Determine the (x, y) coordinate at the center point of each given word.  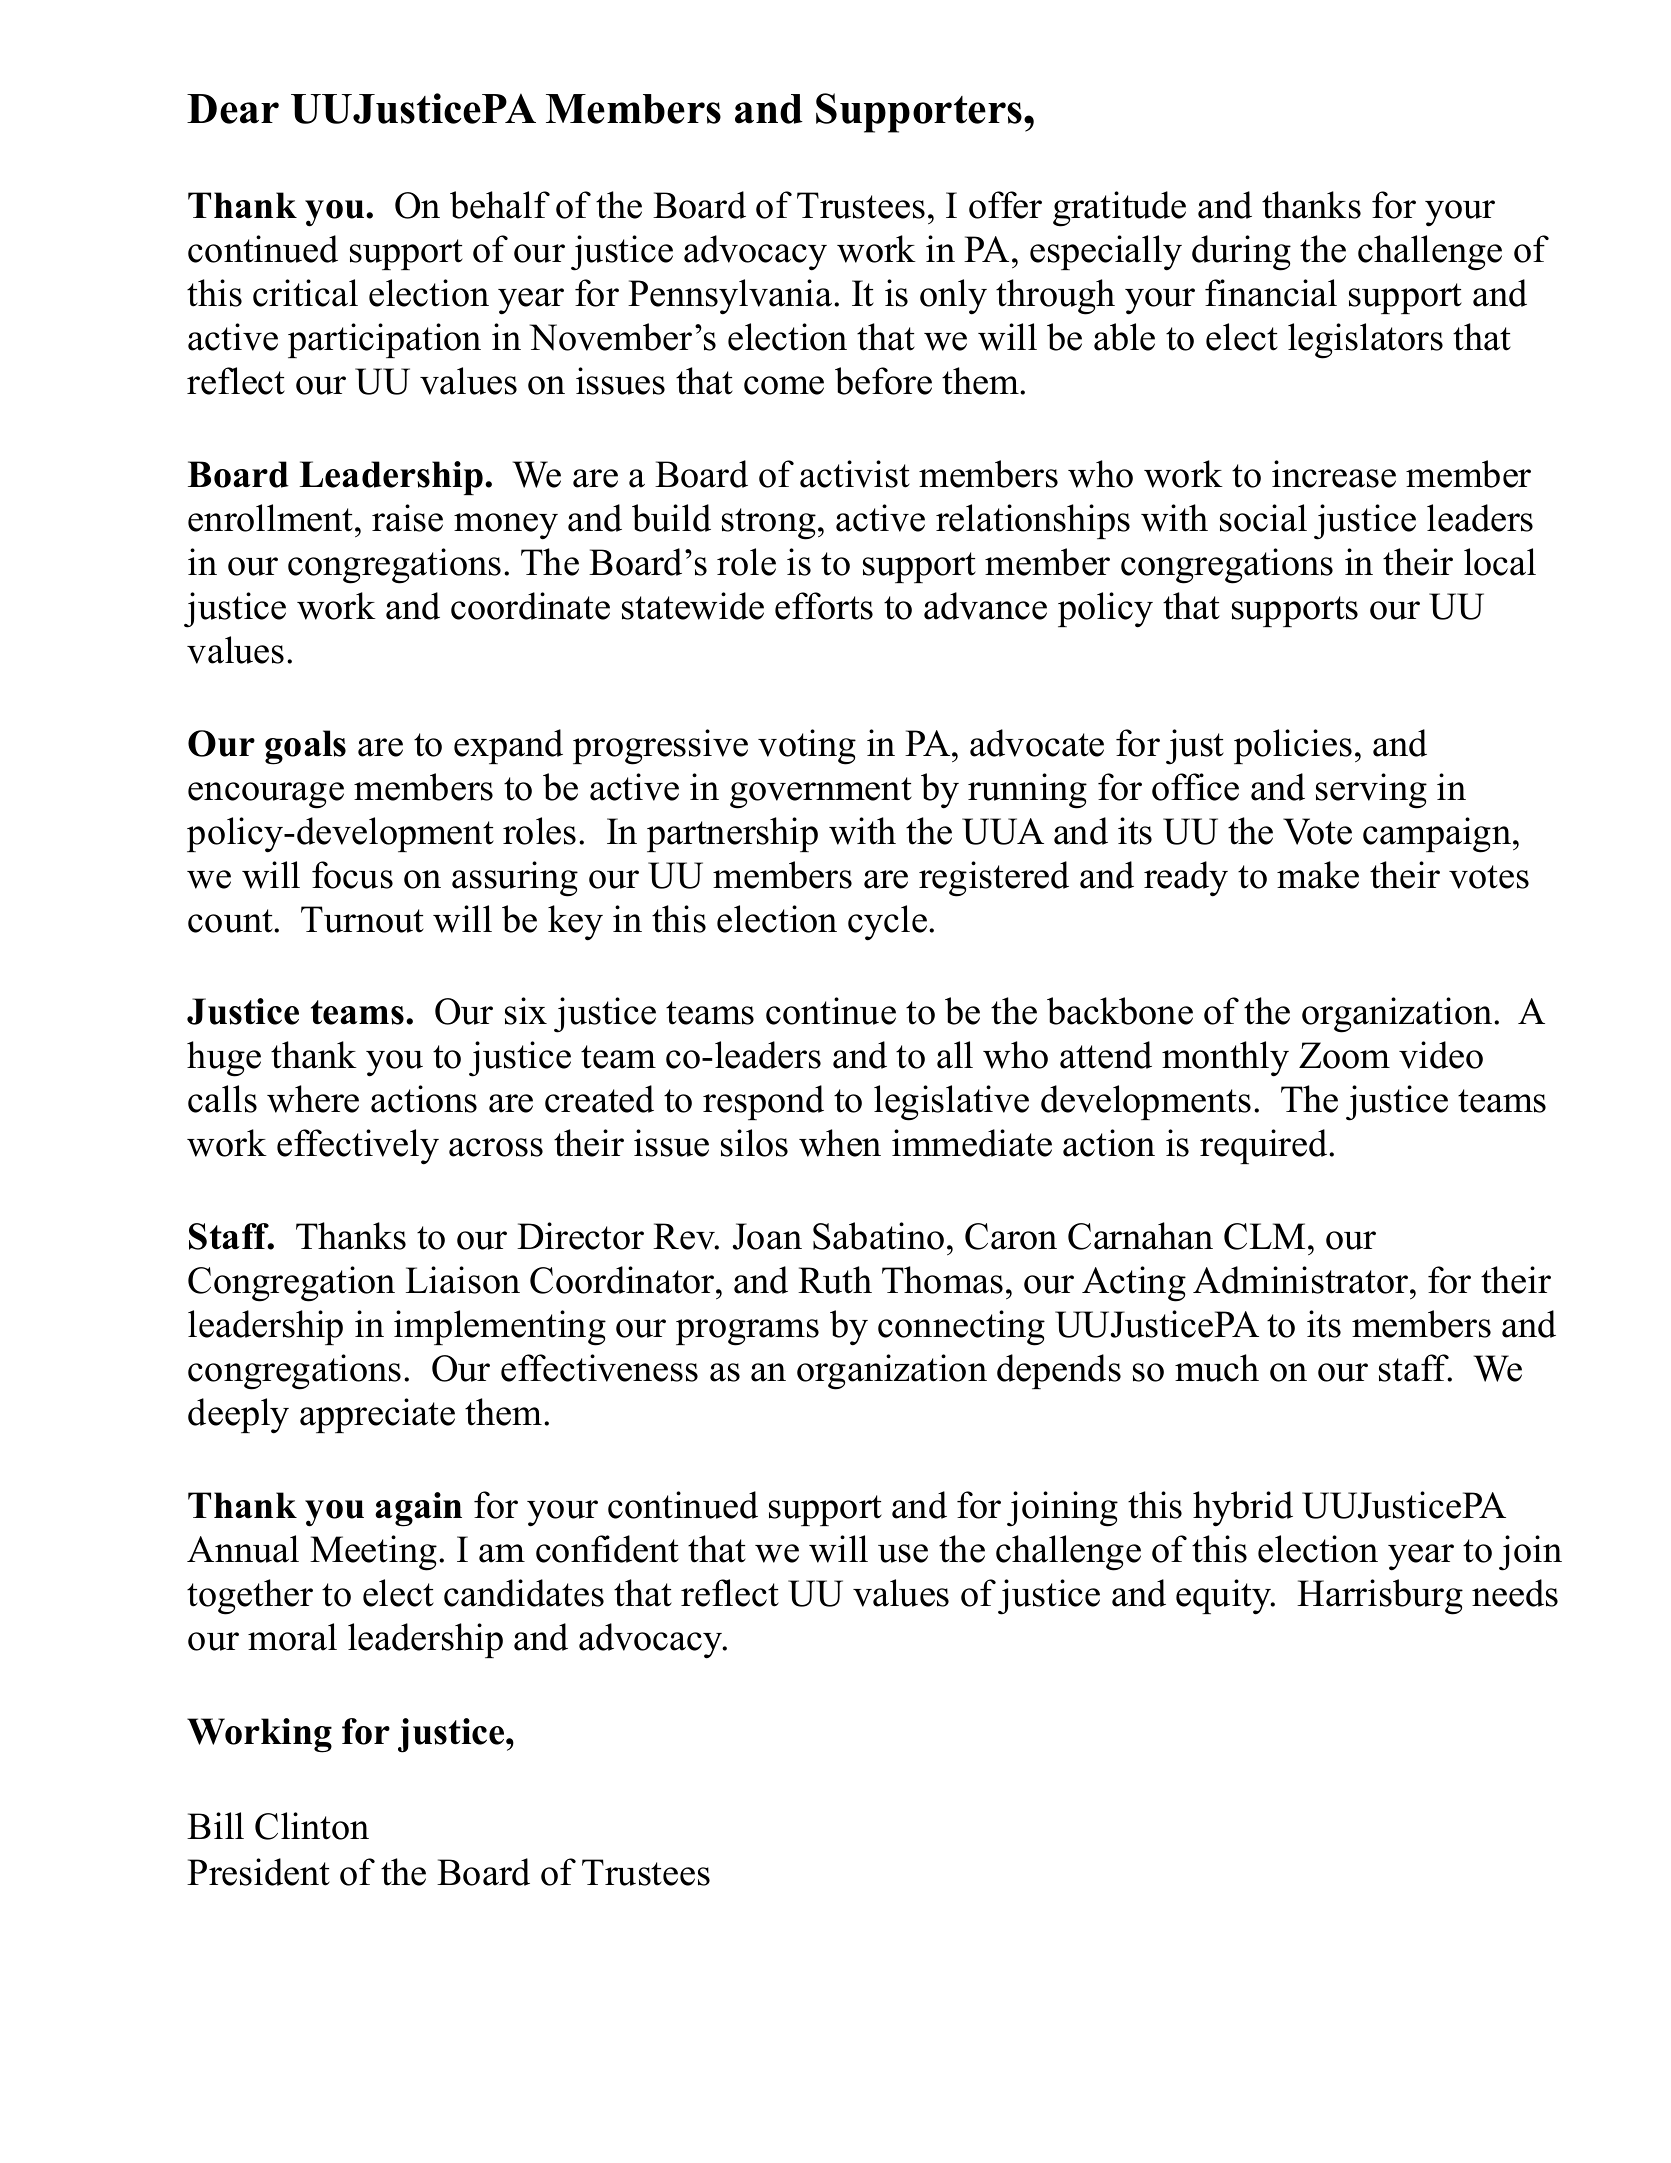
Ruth (835, 1280)
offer (1005, 205)
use (903, 1553)
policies (1293, 746)
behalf (500, 205)
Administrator (1302, 1280)
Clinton (312, 1826)
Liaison (463, 1280)
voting (807, 747)
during (1241, 253)
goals (305, 747)
